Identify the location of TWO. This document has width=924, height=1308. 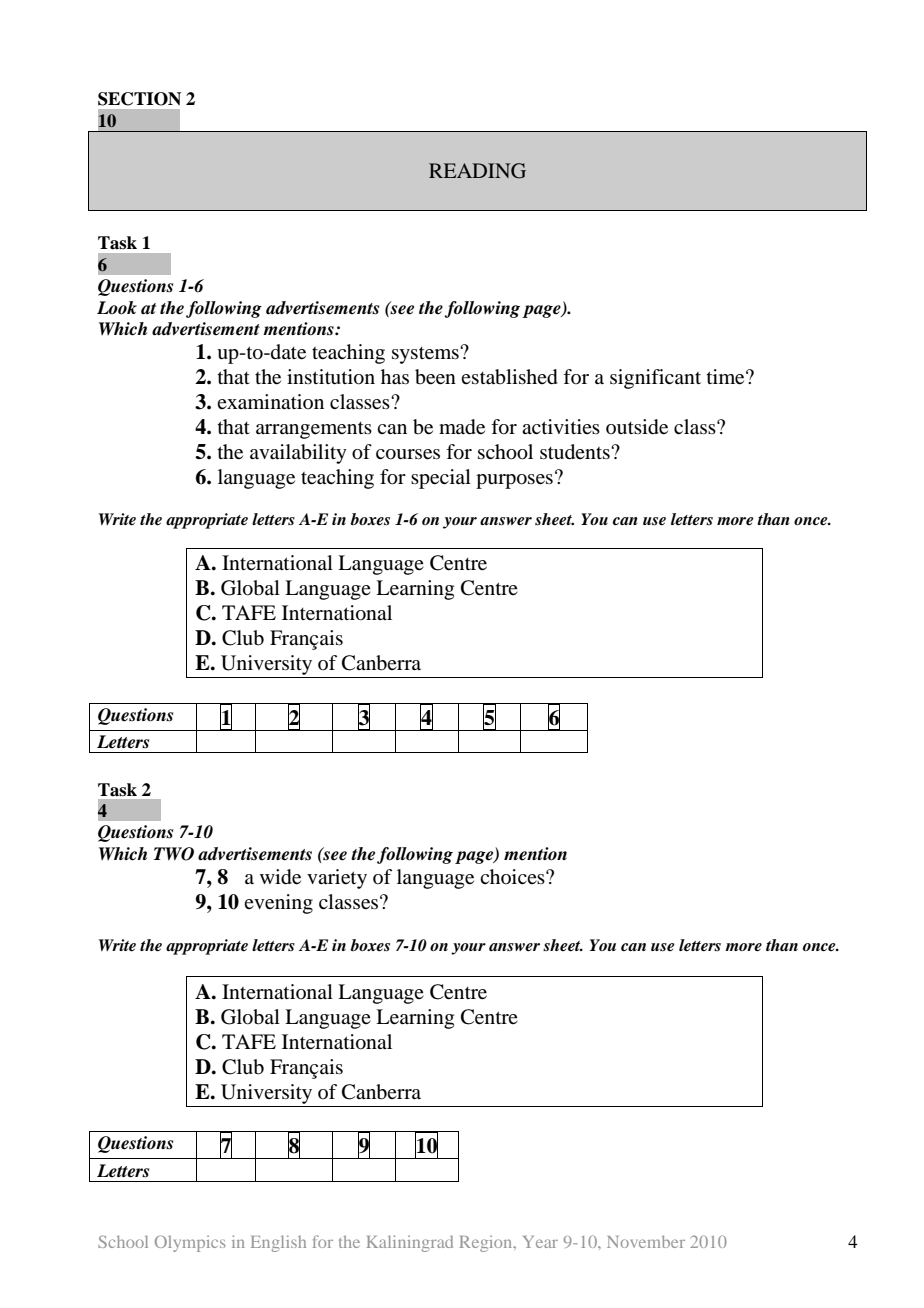
(174, 854).
